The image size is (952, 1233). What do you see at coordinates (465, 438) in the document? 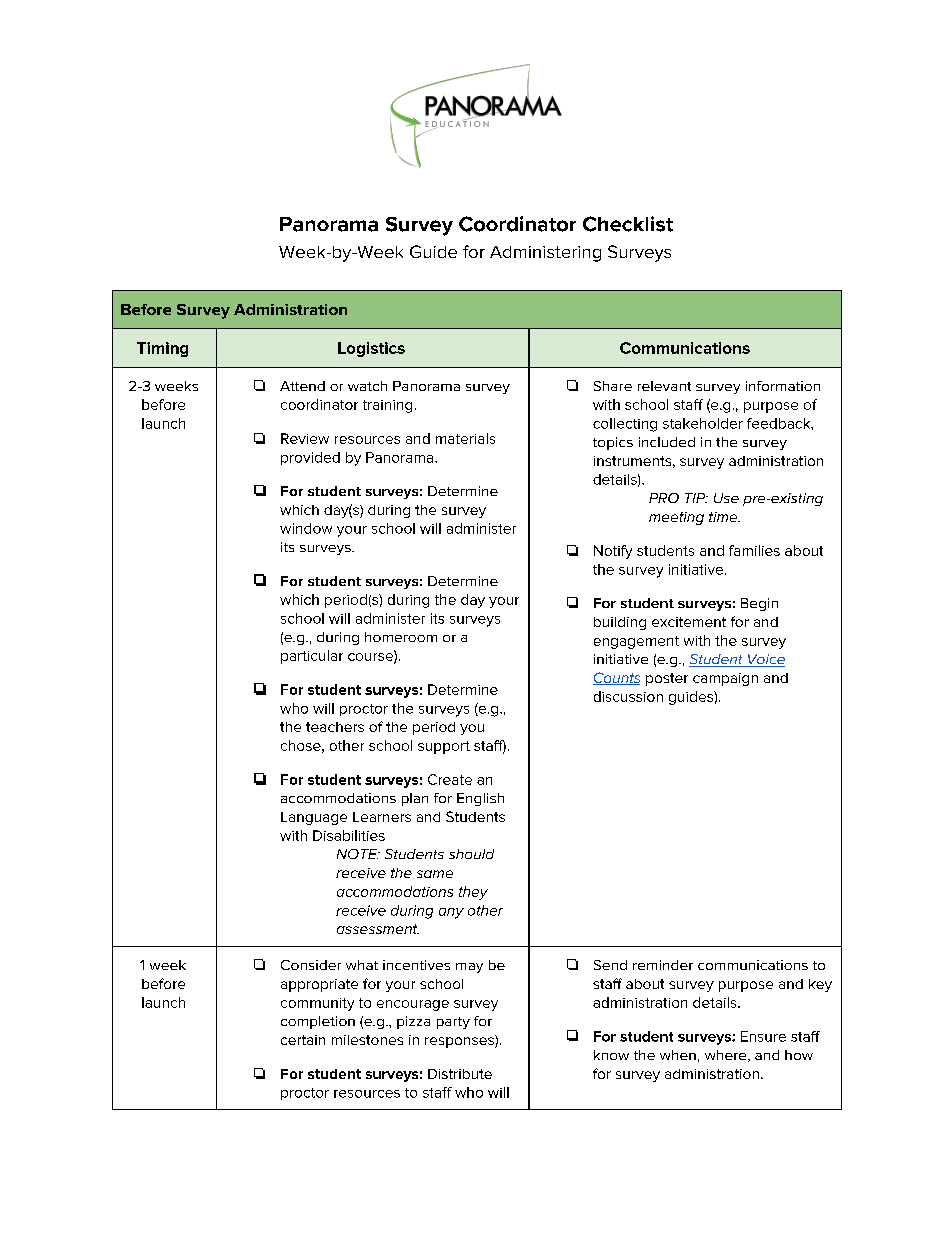
I see `materials` at bounding box center [465, 438].
